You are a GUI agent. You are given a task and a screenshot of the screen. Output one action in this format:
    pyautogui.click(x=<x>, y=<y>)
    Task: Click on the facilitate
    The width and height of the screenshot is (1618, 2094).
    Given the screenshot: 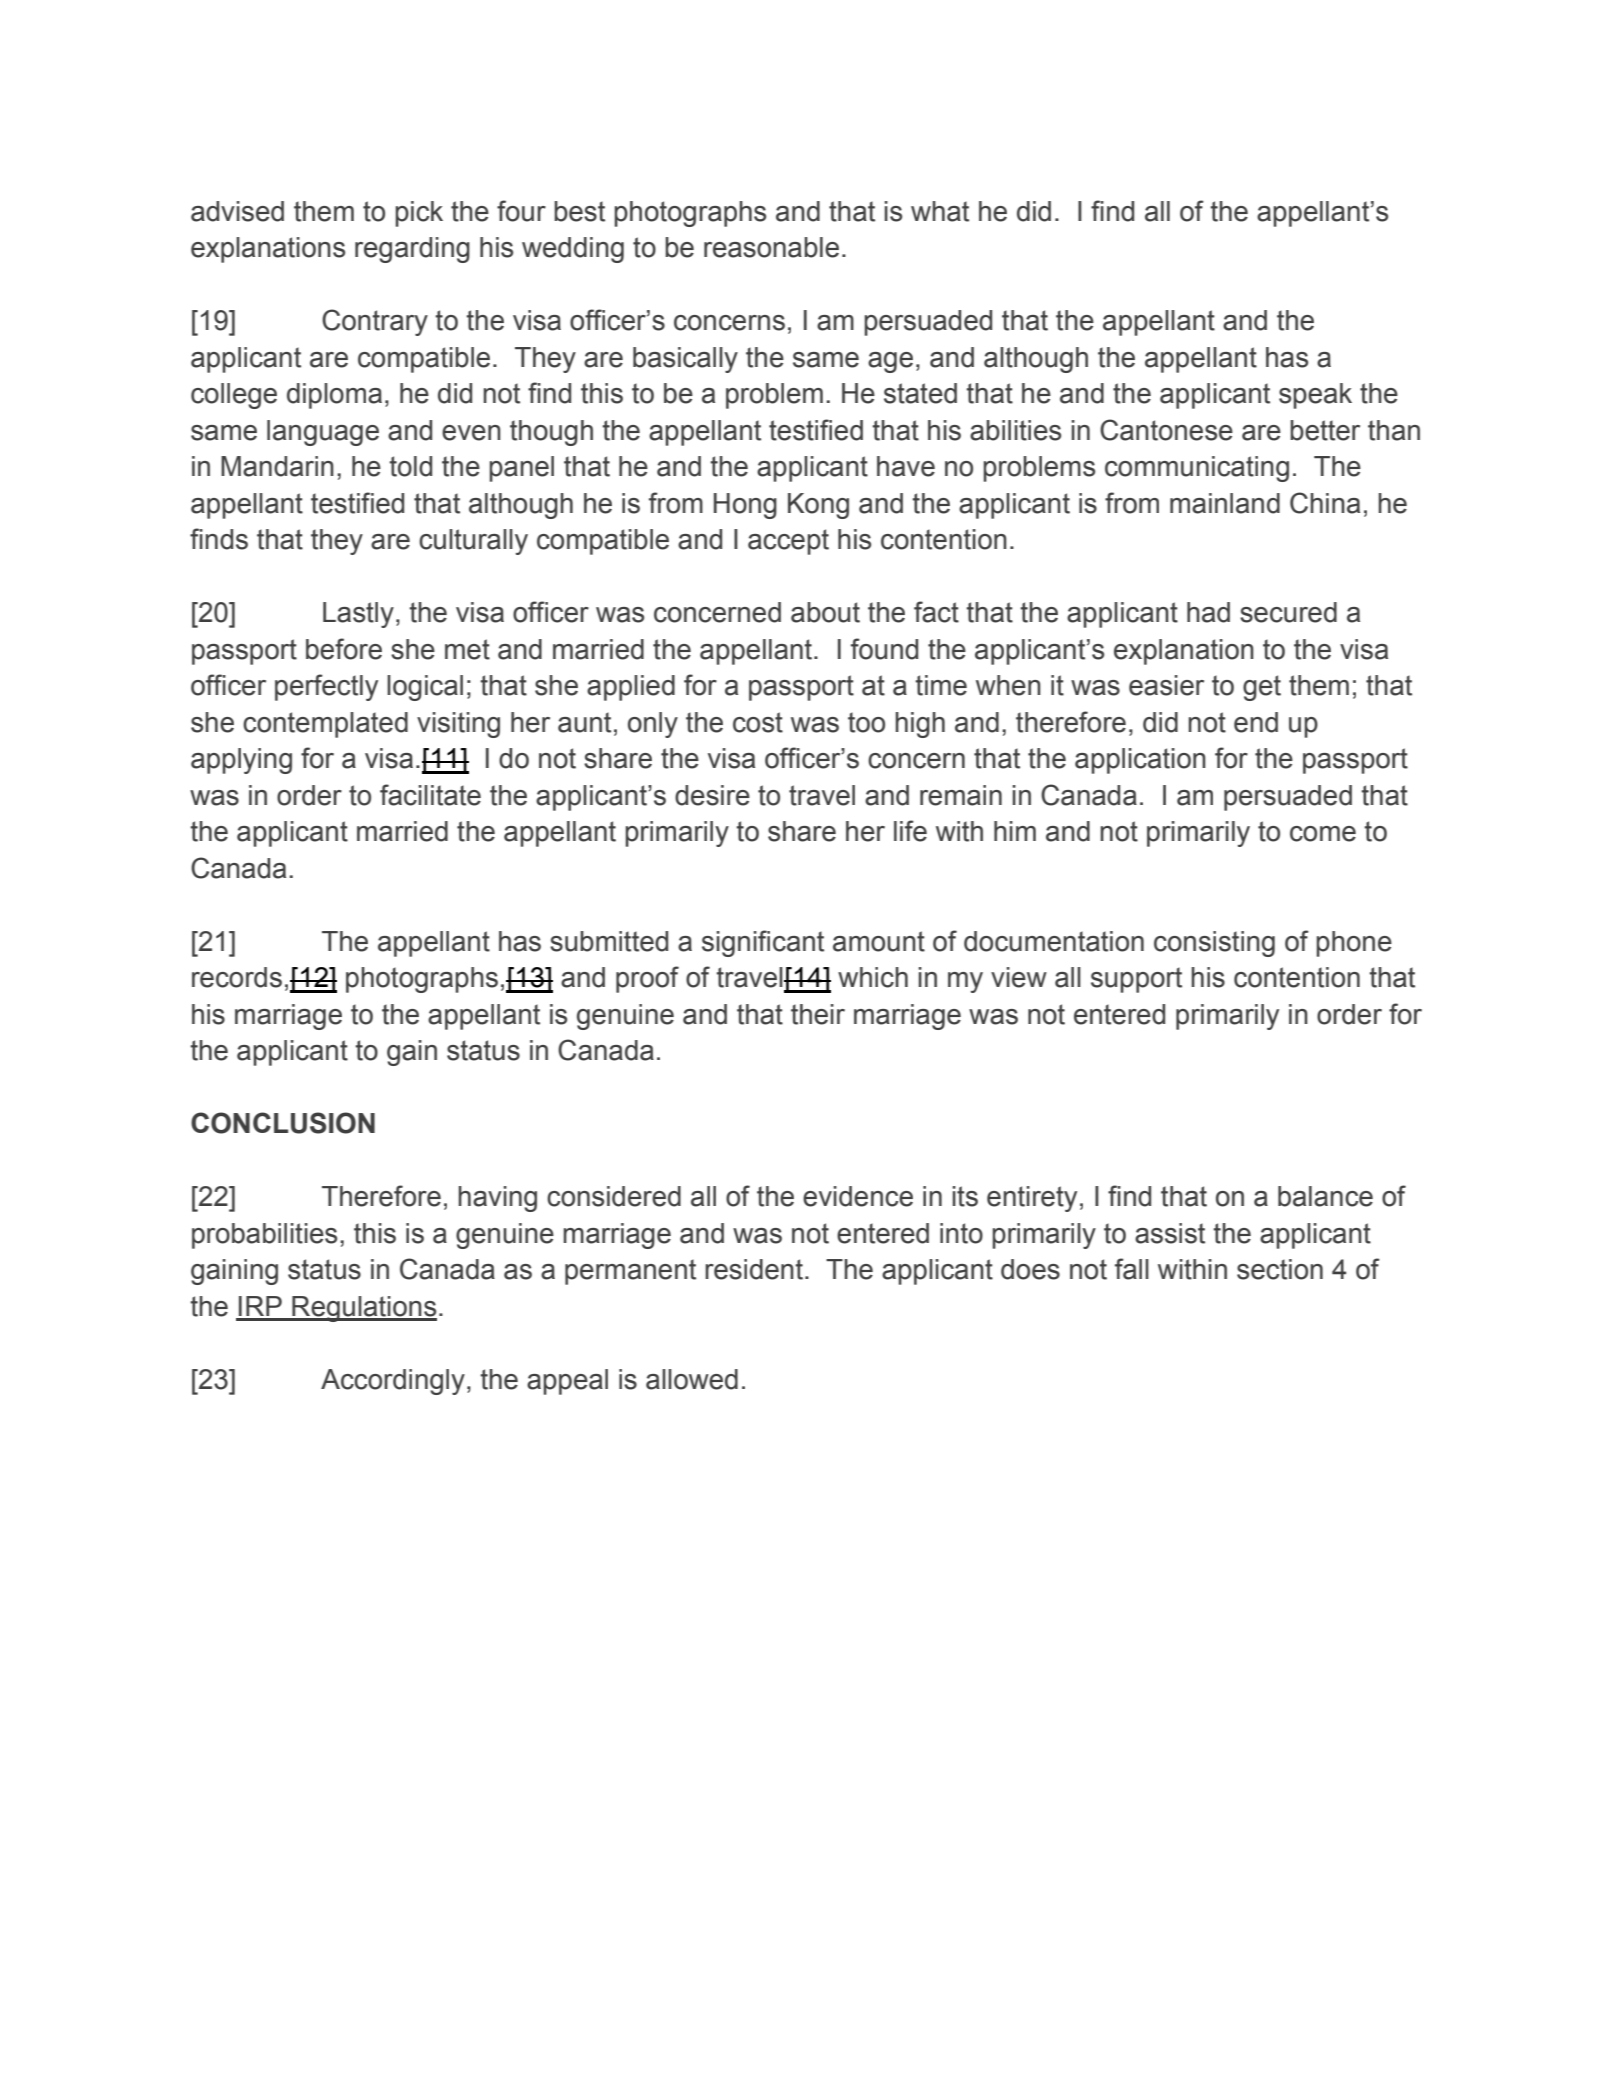 What is the action you would take?
    pyautogui.click(x=430, y=795)
